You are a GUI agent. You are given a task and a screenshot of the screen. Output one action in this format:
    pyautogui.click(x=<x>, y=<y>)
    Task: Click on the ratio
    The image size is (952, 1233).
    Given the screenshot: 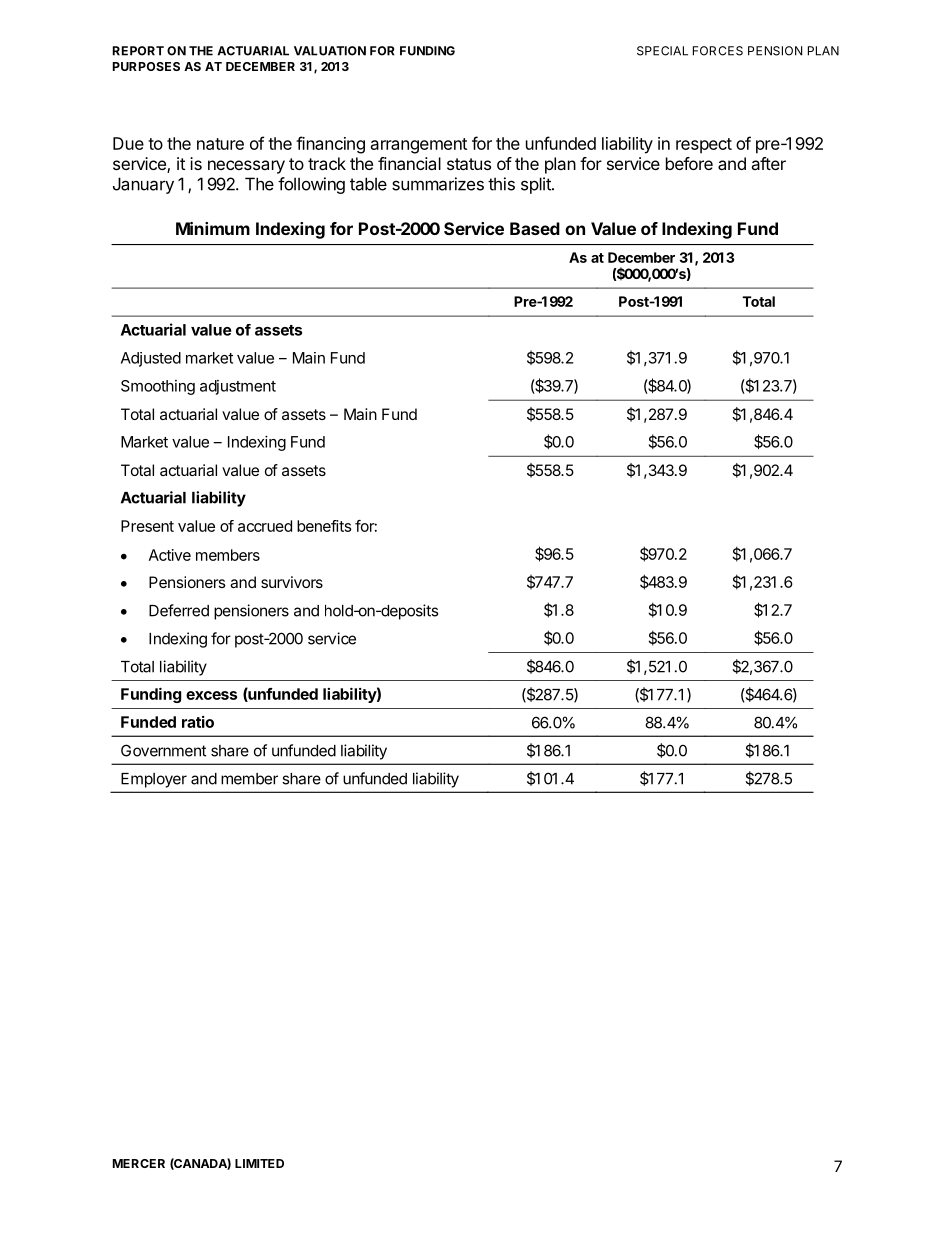 What is the action you would take?
    pyautogui.click(x=198, y=722)
